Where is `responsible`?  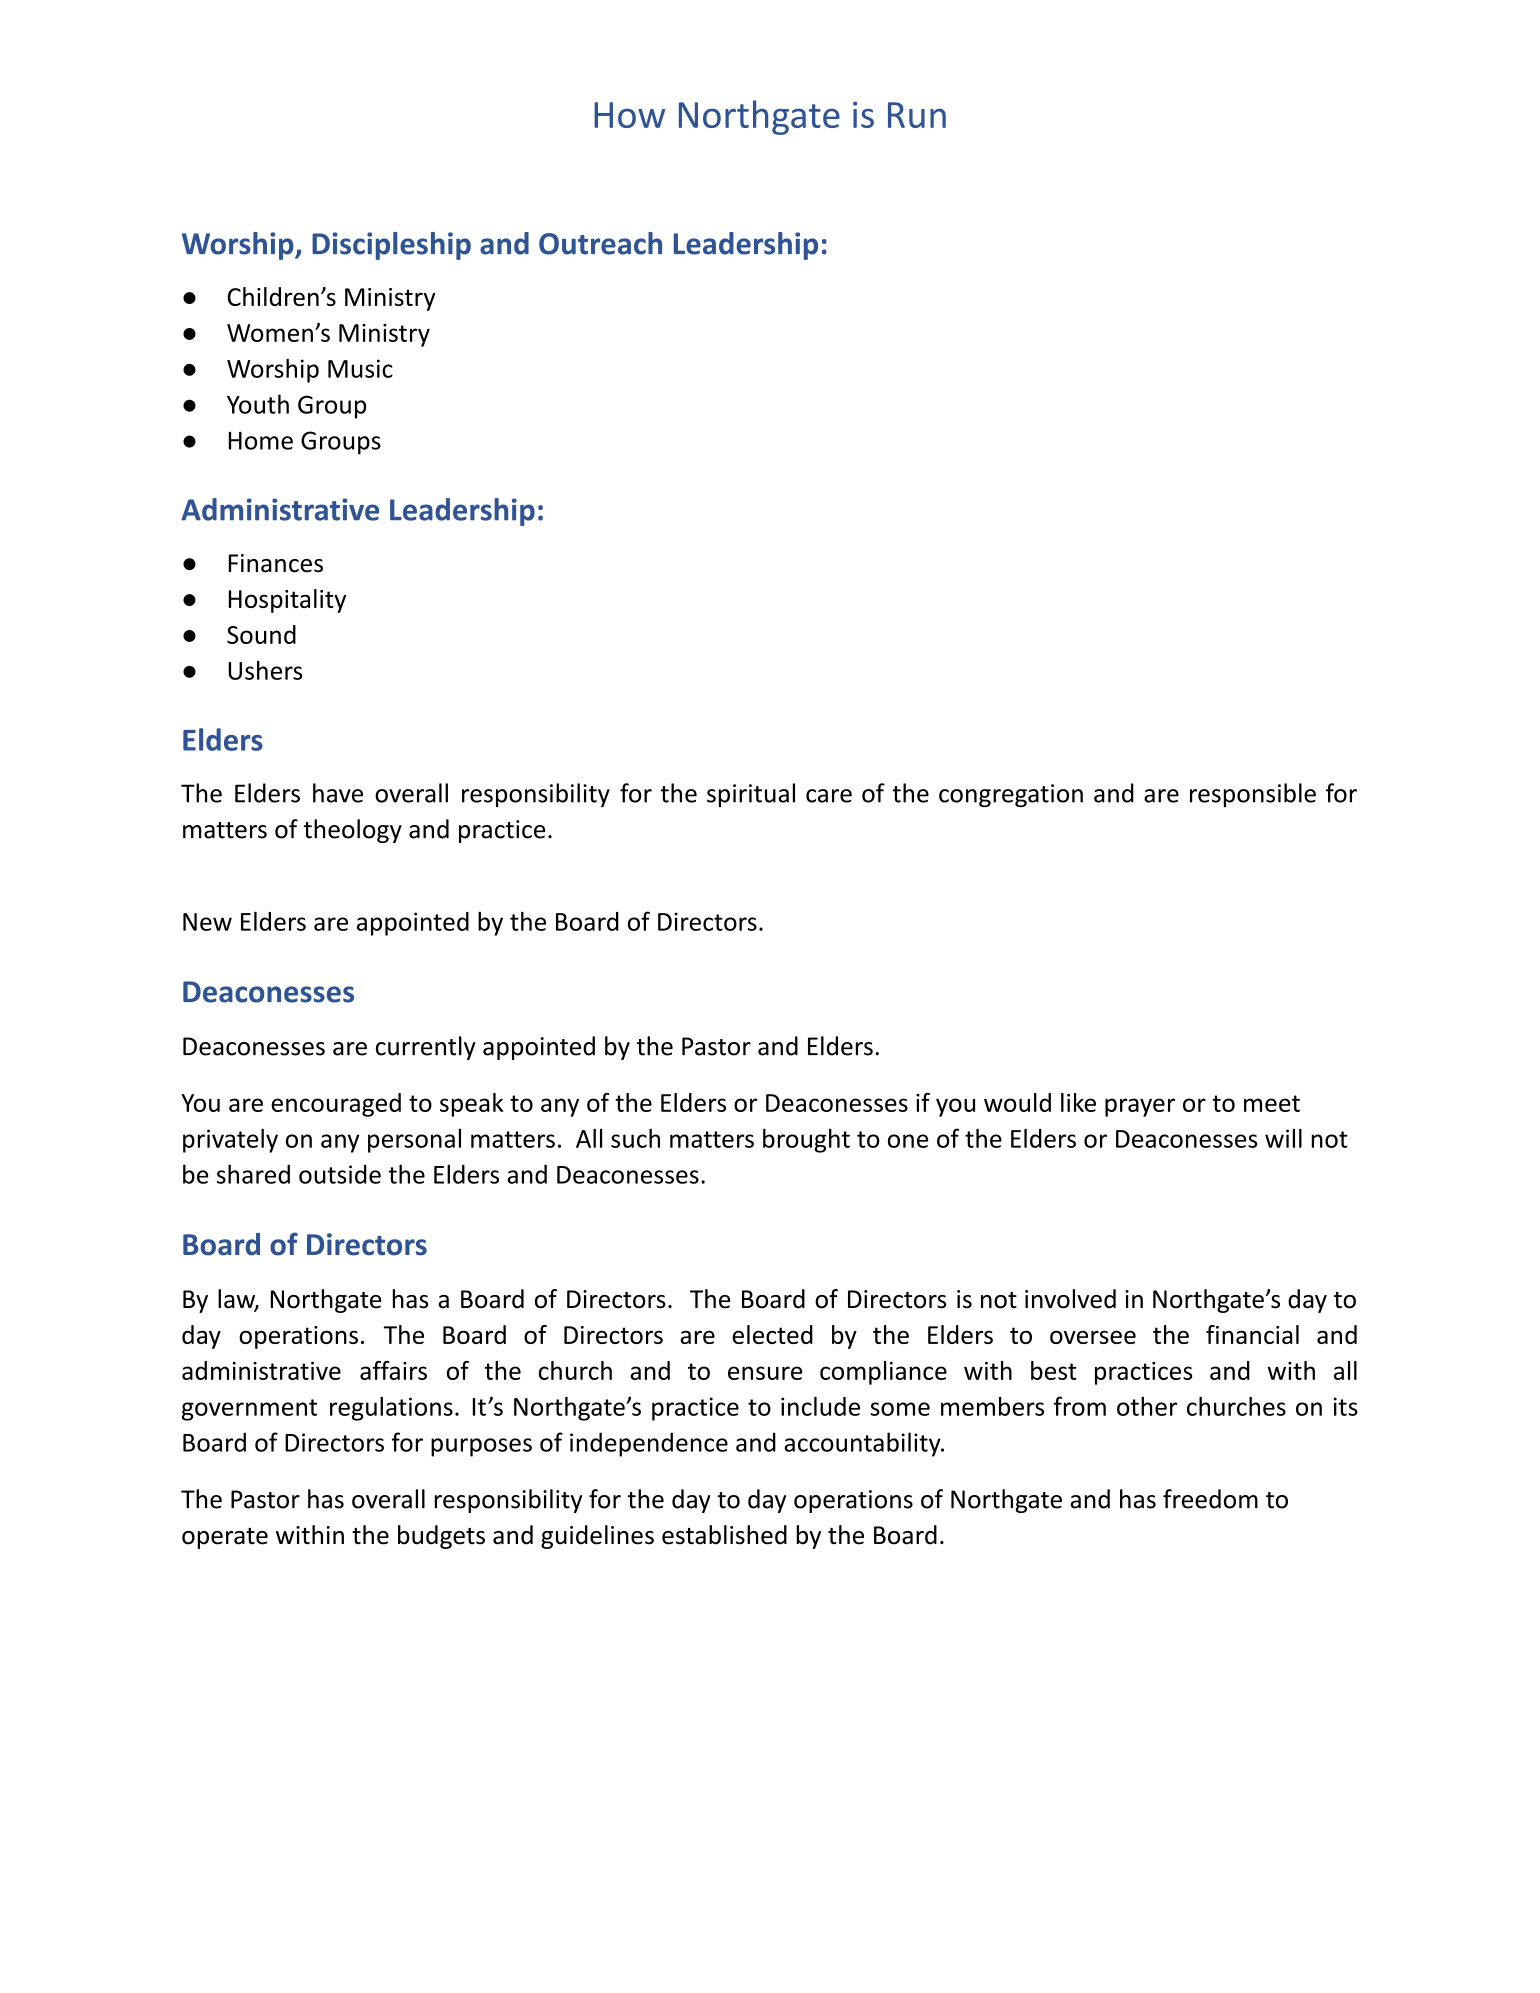
responsible is located at coordinates (1253, 795).
